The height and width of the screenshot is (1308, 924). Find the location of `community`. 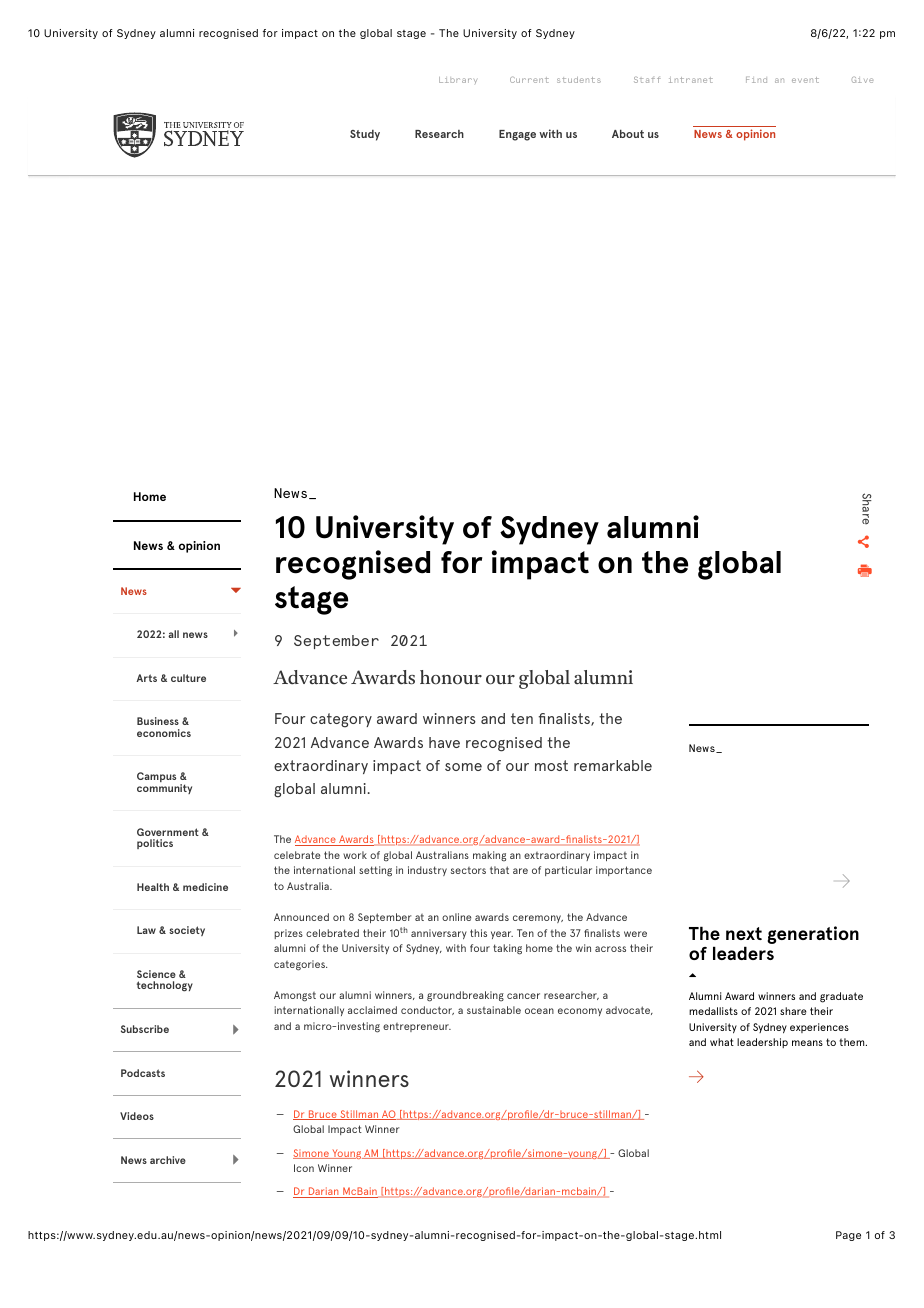

community is located at coordinates (164, 789).
